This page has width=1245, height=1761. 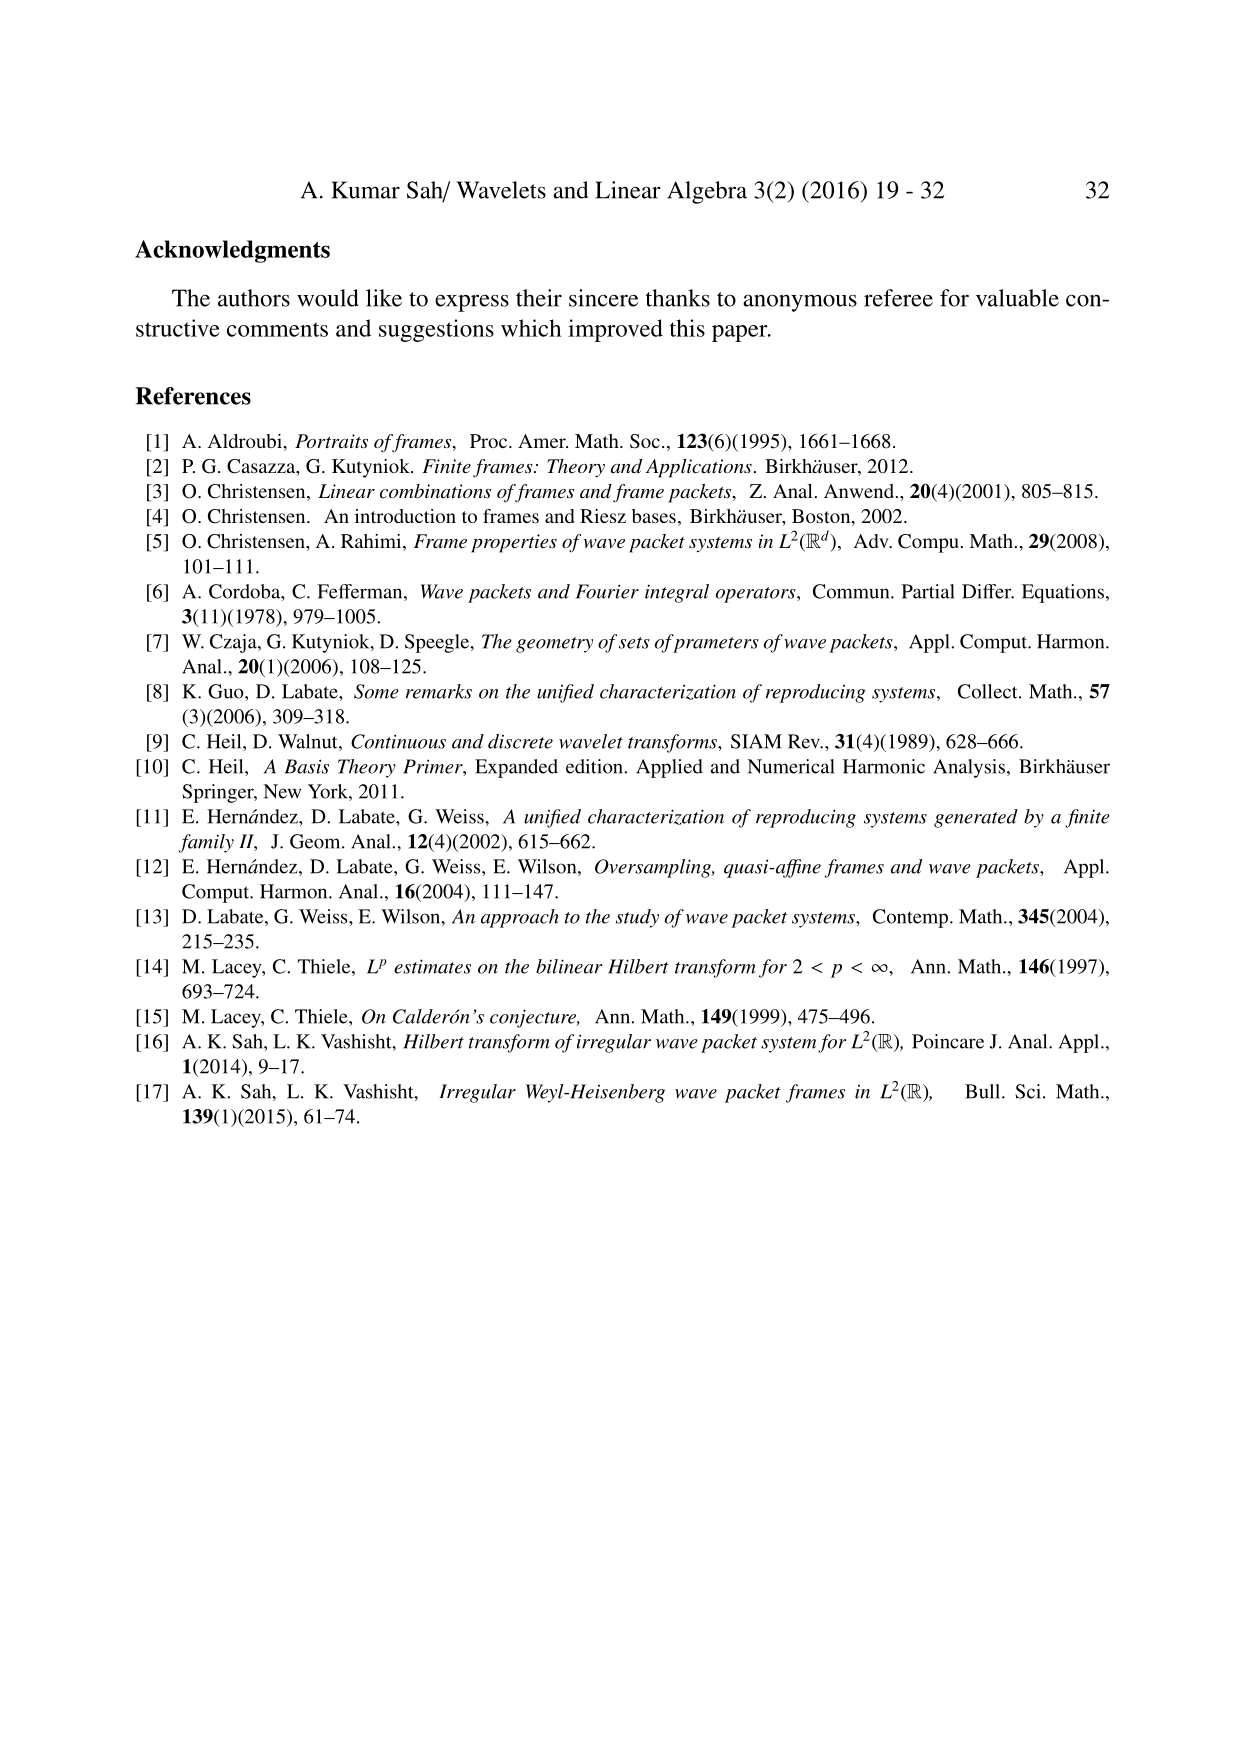 I want to click on Kumar, so click(x=365, y=190).
